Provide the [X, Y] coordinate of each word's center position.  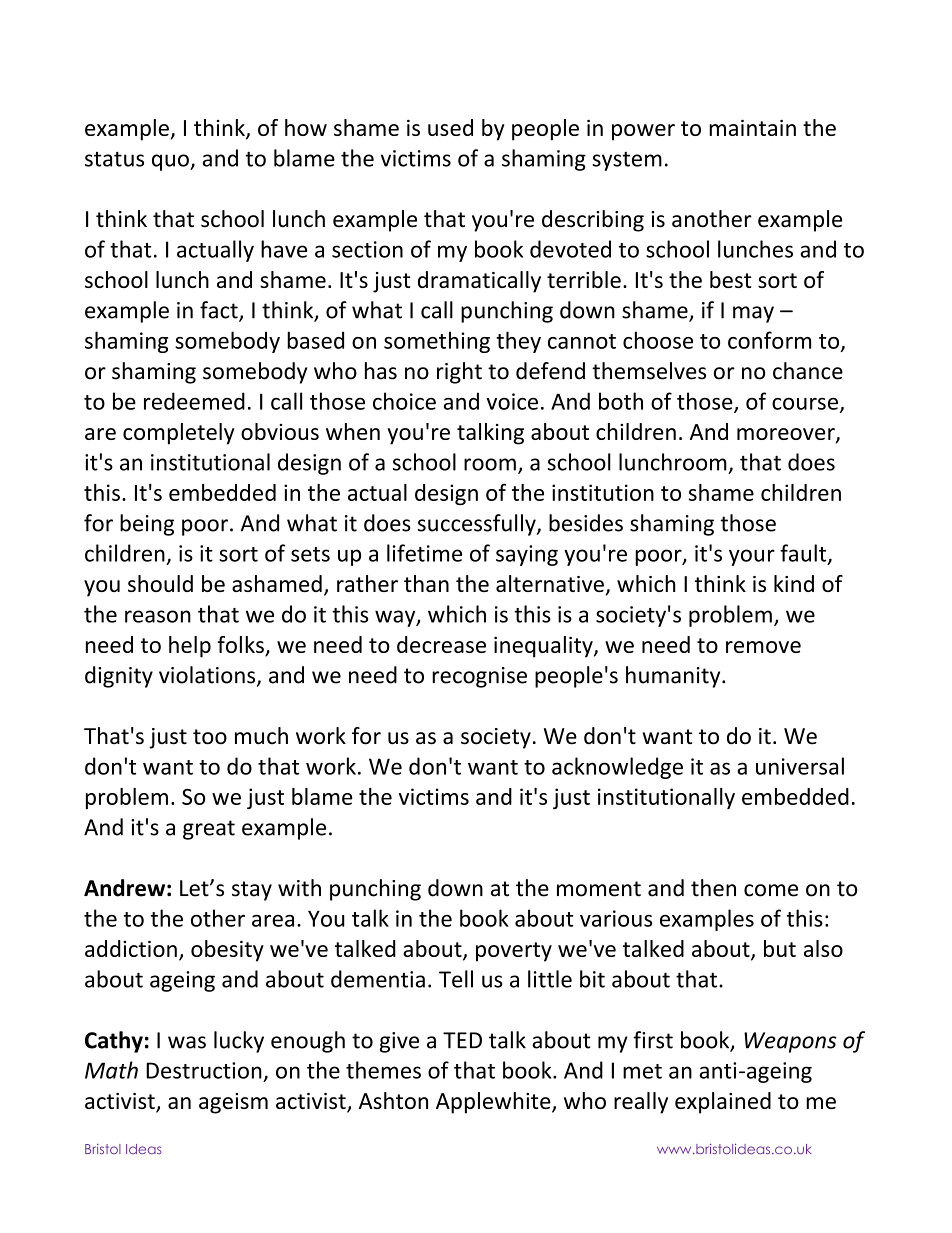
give [399, 1042]
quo [171, 162]
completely [179, 434]
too [210, 737]
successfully [478, 525]
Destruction [204, 1070]
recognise [479, 677]
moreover [787, 435]
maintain [752, 127]
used [450, 127]
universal [800, 766]
